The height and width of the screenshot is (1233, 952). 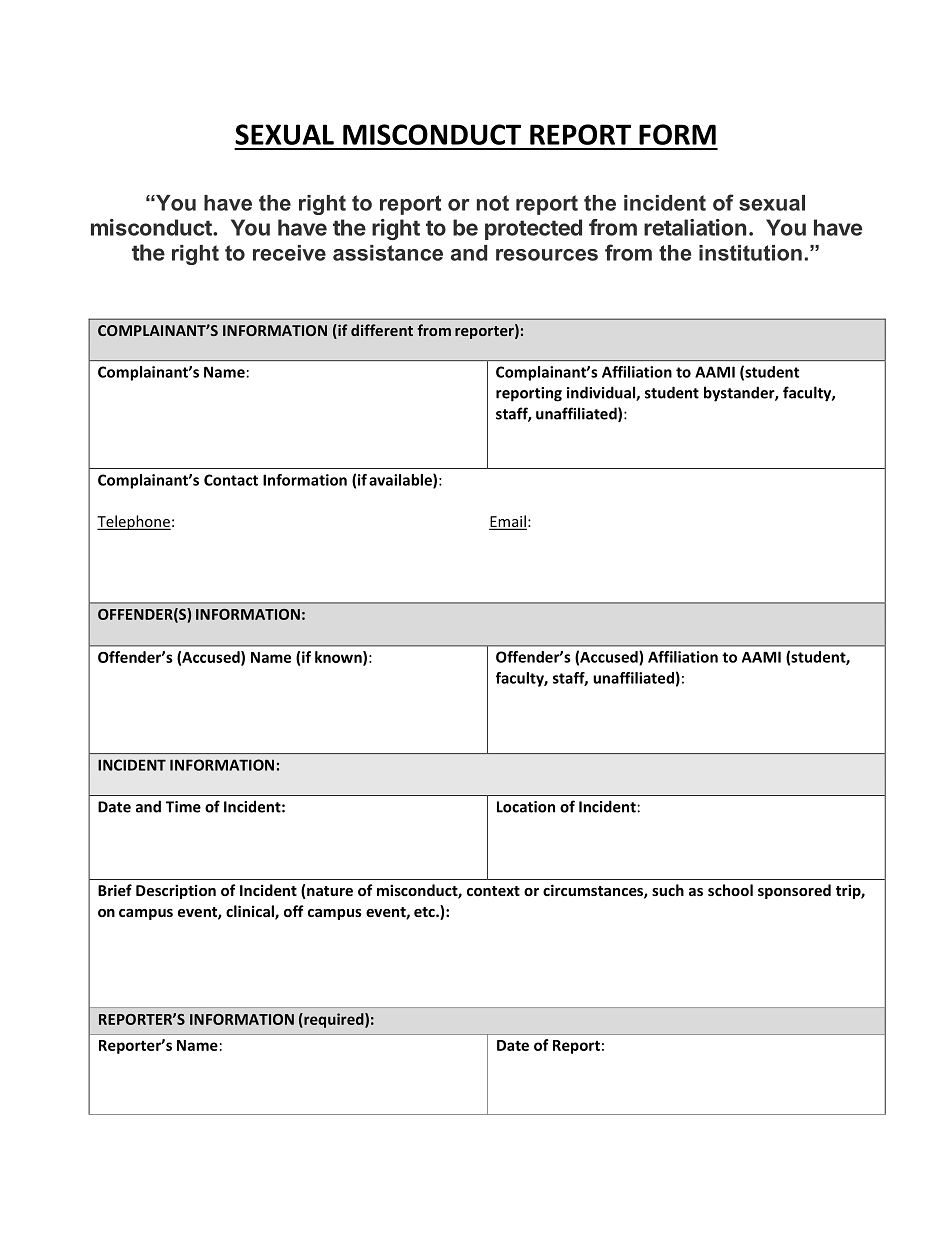 What do you see at coordinates (493, 203) in the screenshot?
I see `not` at bounding box center [493, 203].
